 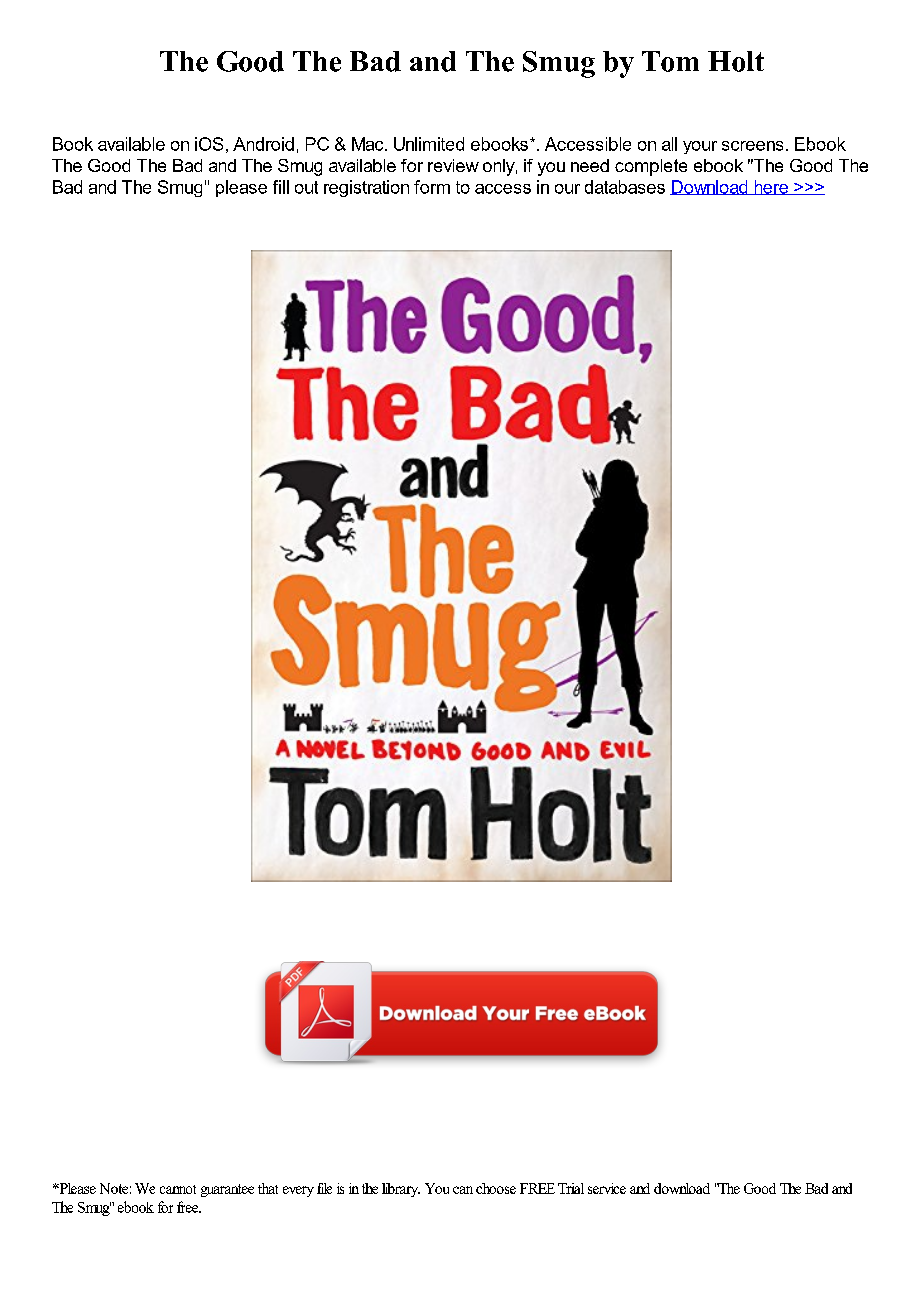 What do you see at coordinates (651, 167) in the document?
I see `complete` at bounding box center [651, 167].
